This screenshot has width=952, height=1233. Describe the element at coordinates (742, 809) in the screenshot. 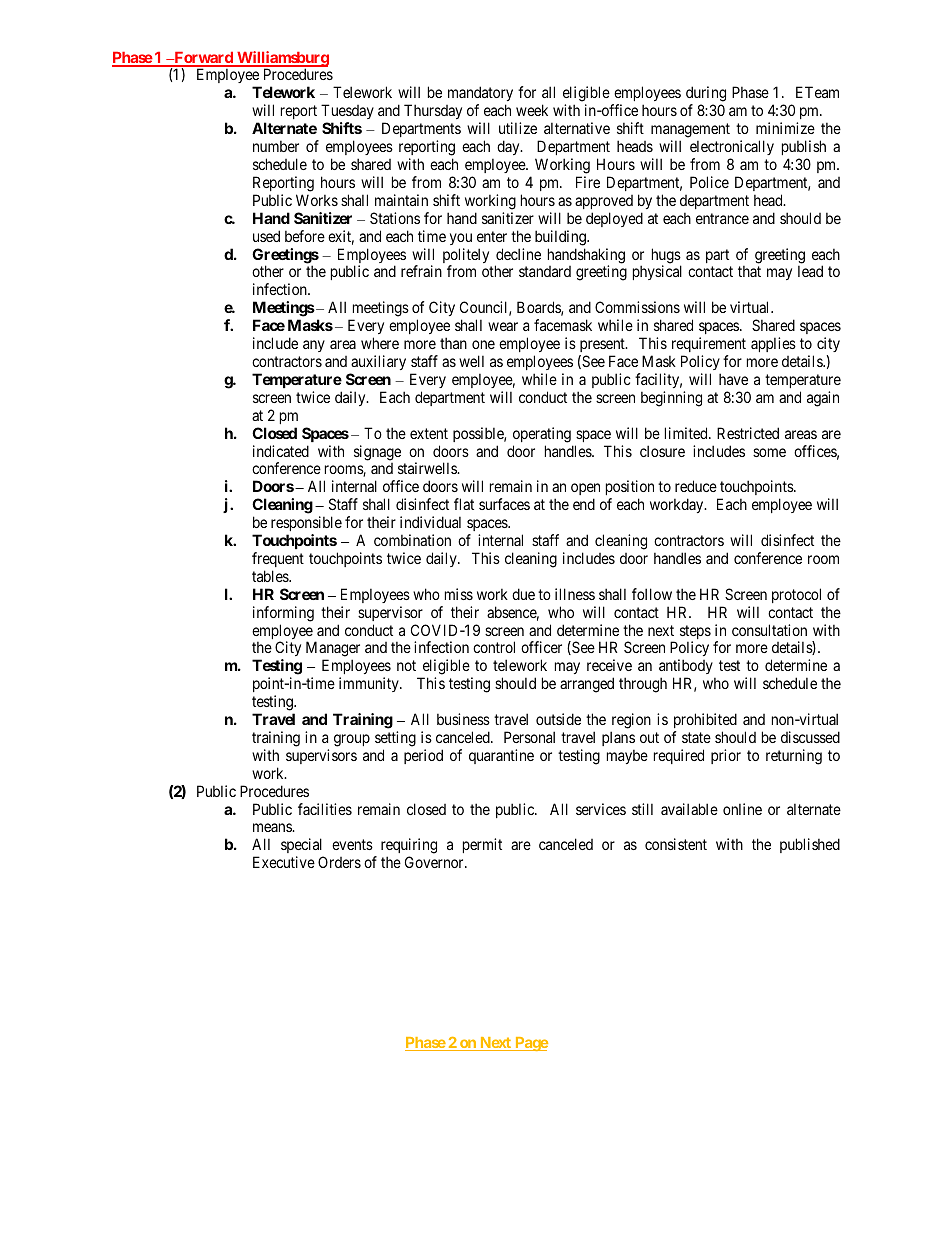

I see `online` at that location.
